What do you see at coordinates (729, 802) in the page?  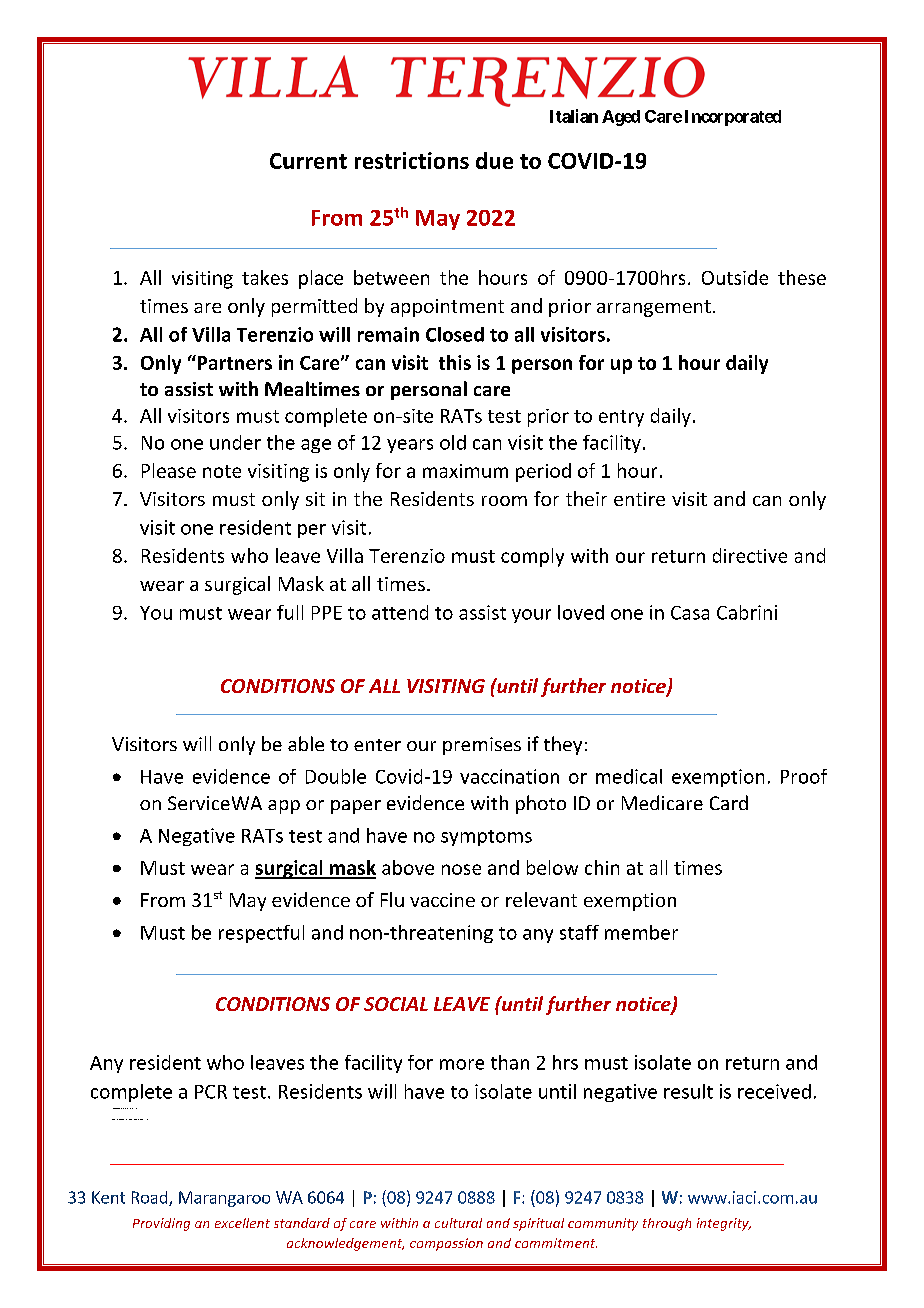 I see `Card` at bounding box center [729, 802].
